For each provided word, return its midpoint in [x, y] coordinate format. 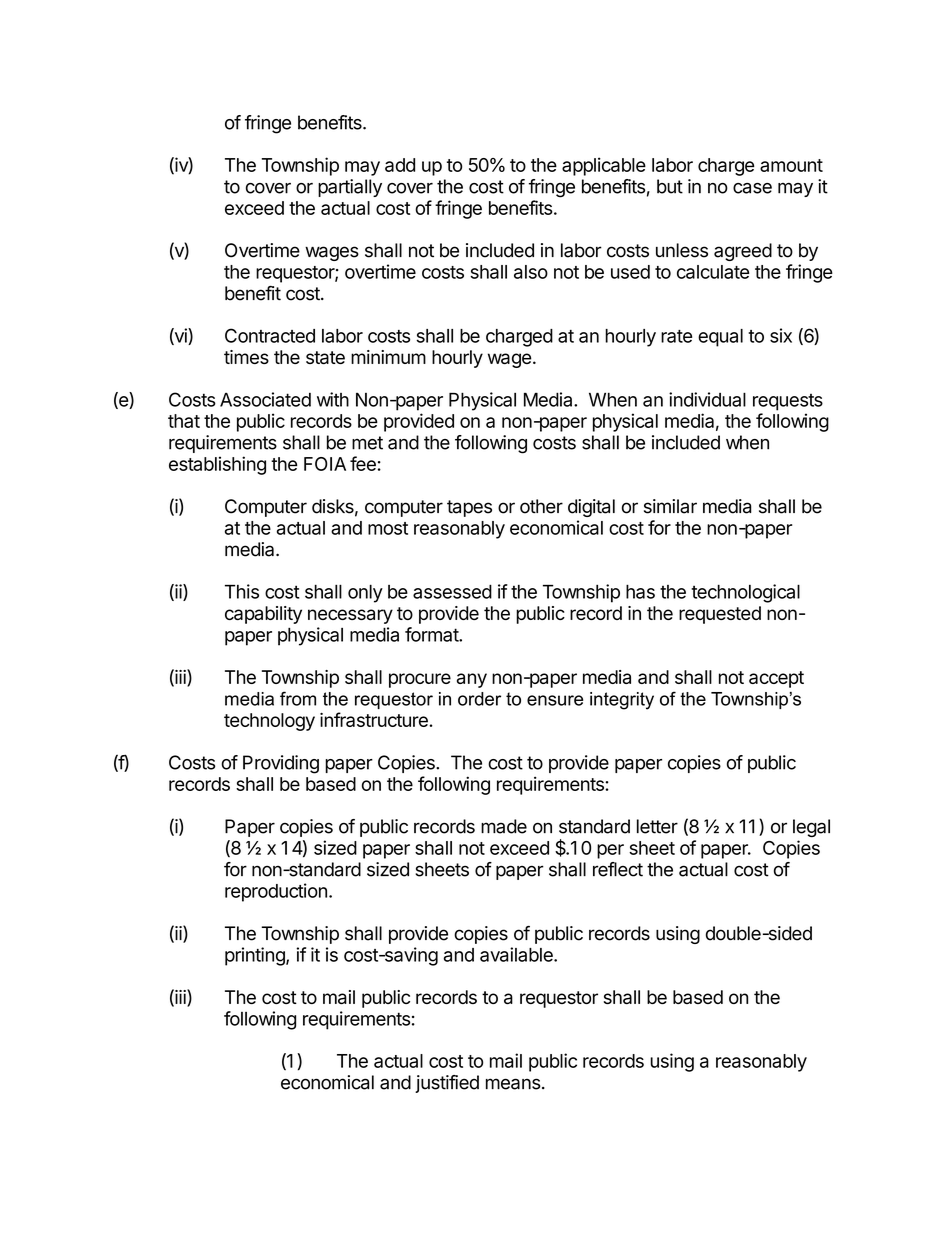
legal [811, 828]
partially [350, 188]
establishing [217, 465]
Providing [281, 764]
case [752, 188]
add [400, 165]
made [504, 826]
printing [256, 956]
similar [670, 506]
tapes [469, 508]
